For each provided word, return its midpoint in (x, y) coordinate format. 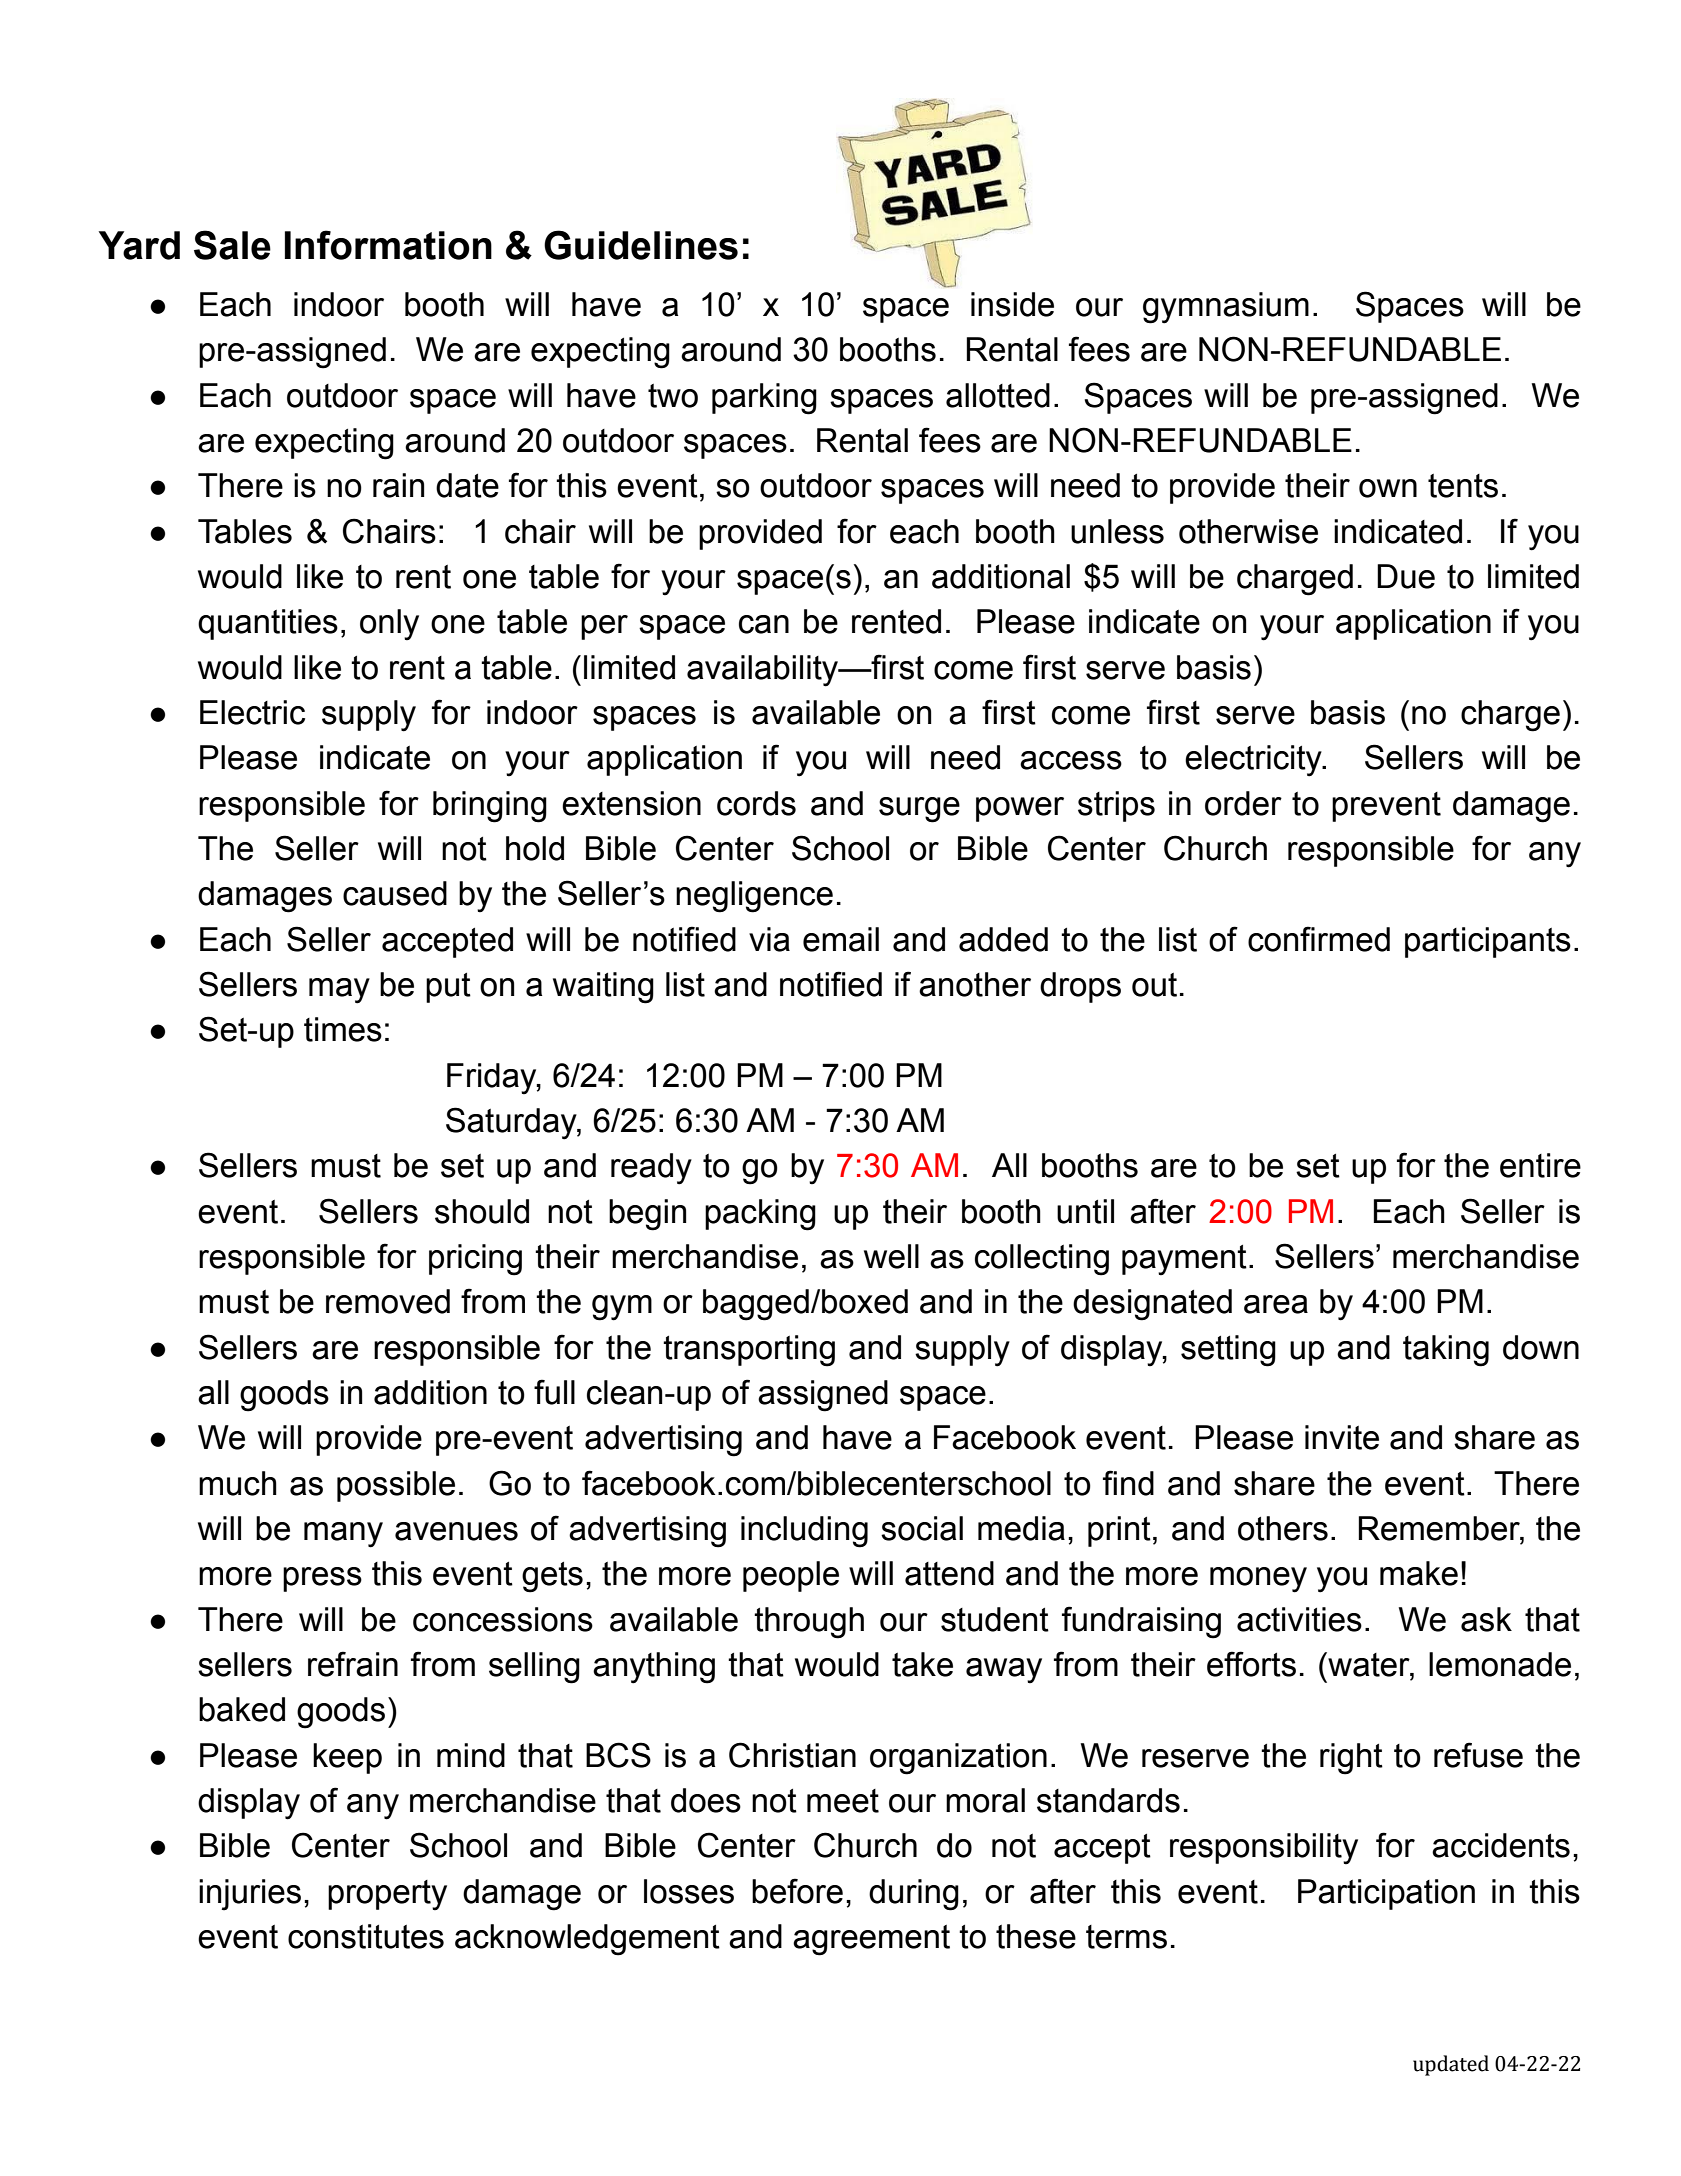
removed (388, 1301)
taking (1446, 1351)
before (797, 1891)
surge (919, 810)
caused (395, 893)
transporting (749, 1351)
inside (1012, 304)
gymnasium (1226, 308)
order (1243, 803)
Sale (232, 245)
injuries (250, 1895)
